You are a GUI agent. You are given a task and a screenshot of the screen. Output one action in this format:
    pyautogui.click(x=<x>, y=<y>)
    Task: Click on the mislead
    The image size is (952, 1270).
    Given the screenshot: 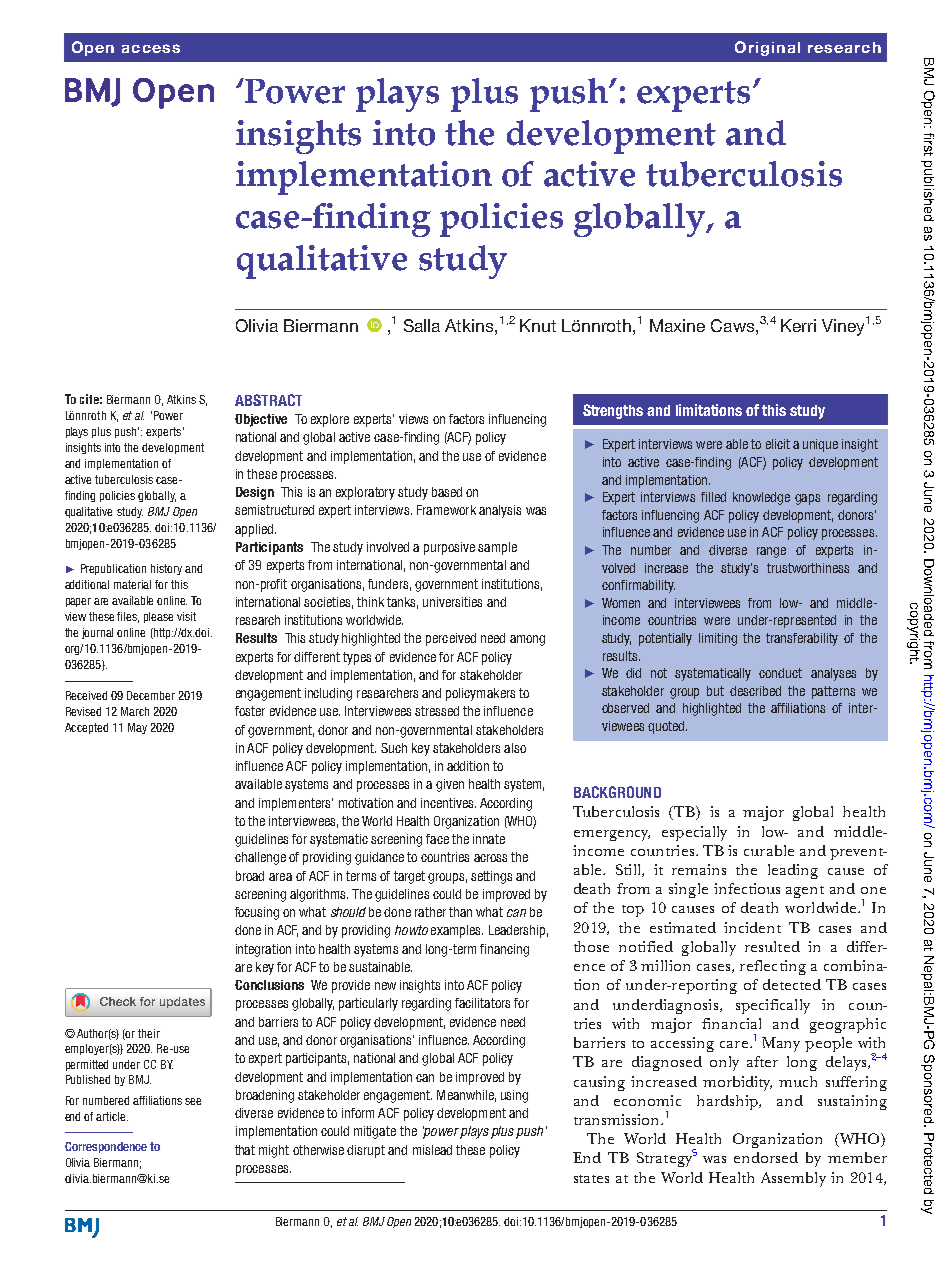 What is the action you would take?
    pyautogui.click(x=432, y=1150)
